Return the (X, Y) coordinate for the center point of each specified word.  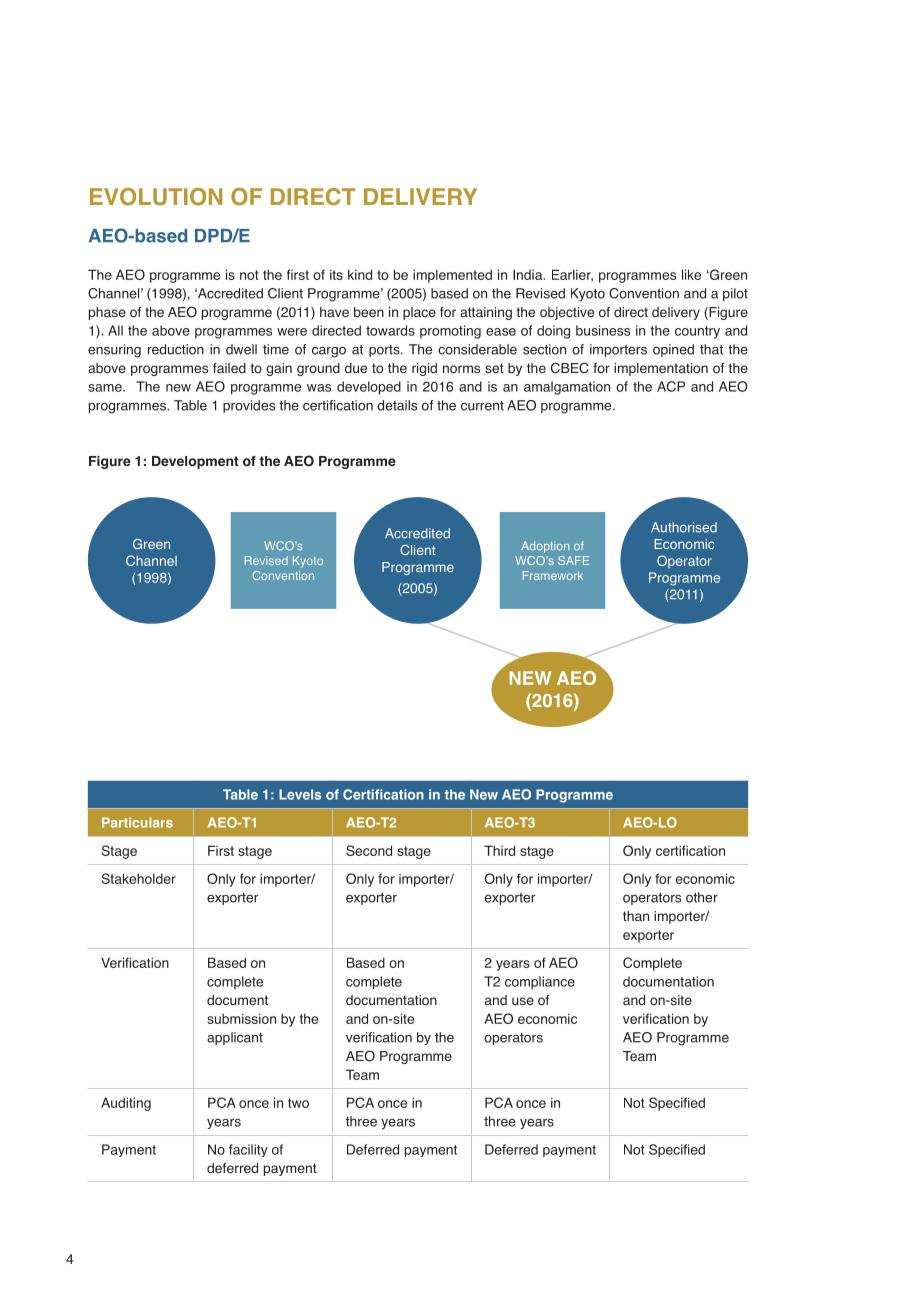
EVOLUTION (156, 197)
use (523, 1001)
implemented (452, 276)
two (298, 1103)
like (691, 274)
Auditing (126, 1104)
